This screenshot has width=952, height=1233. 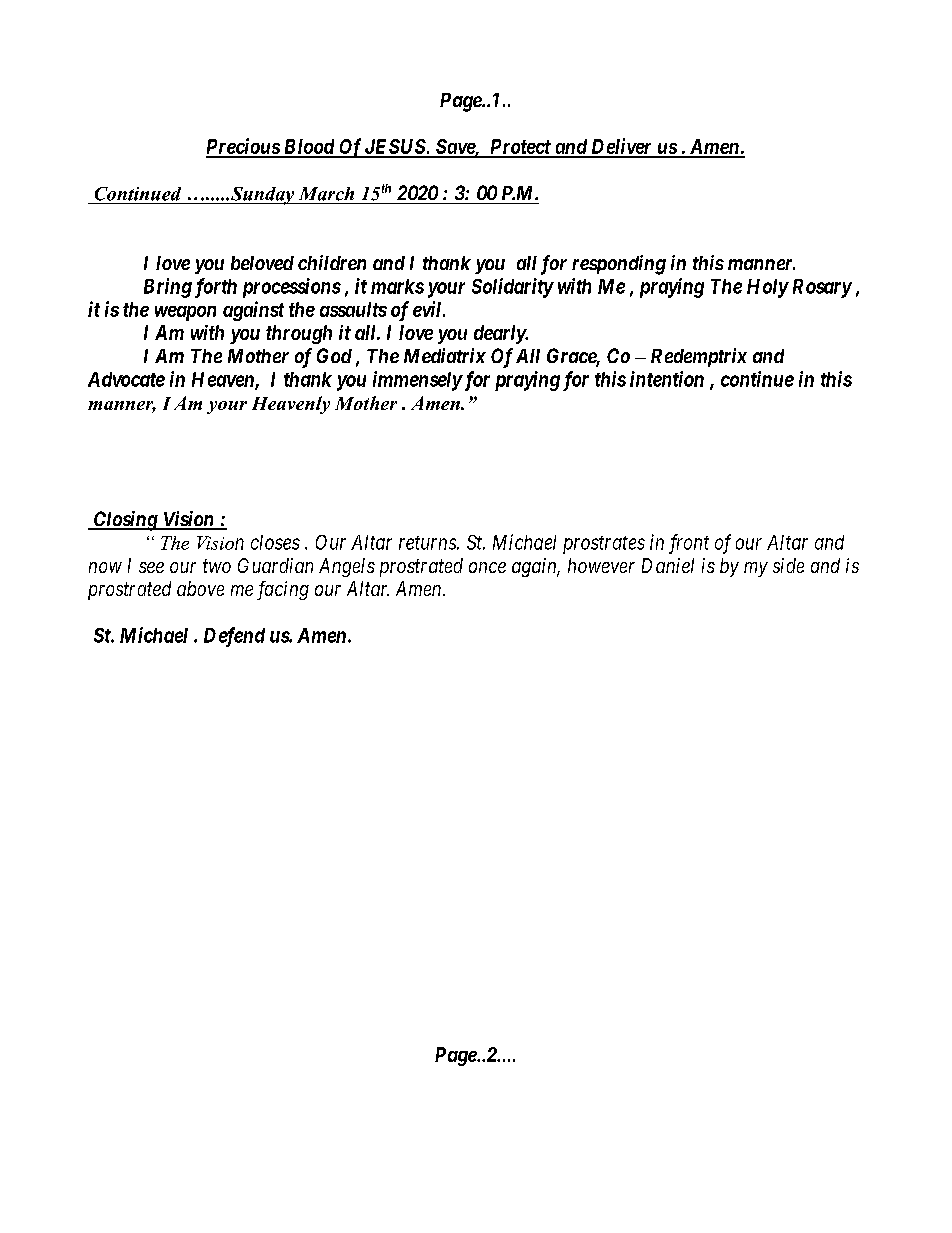 I want to click on prostrates, so click(x=604, y=545).
